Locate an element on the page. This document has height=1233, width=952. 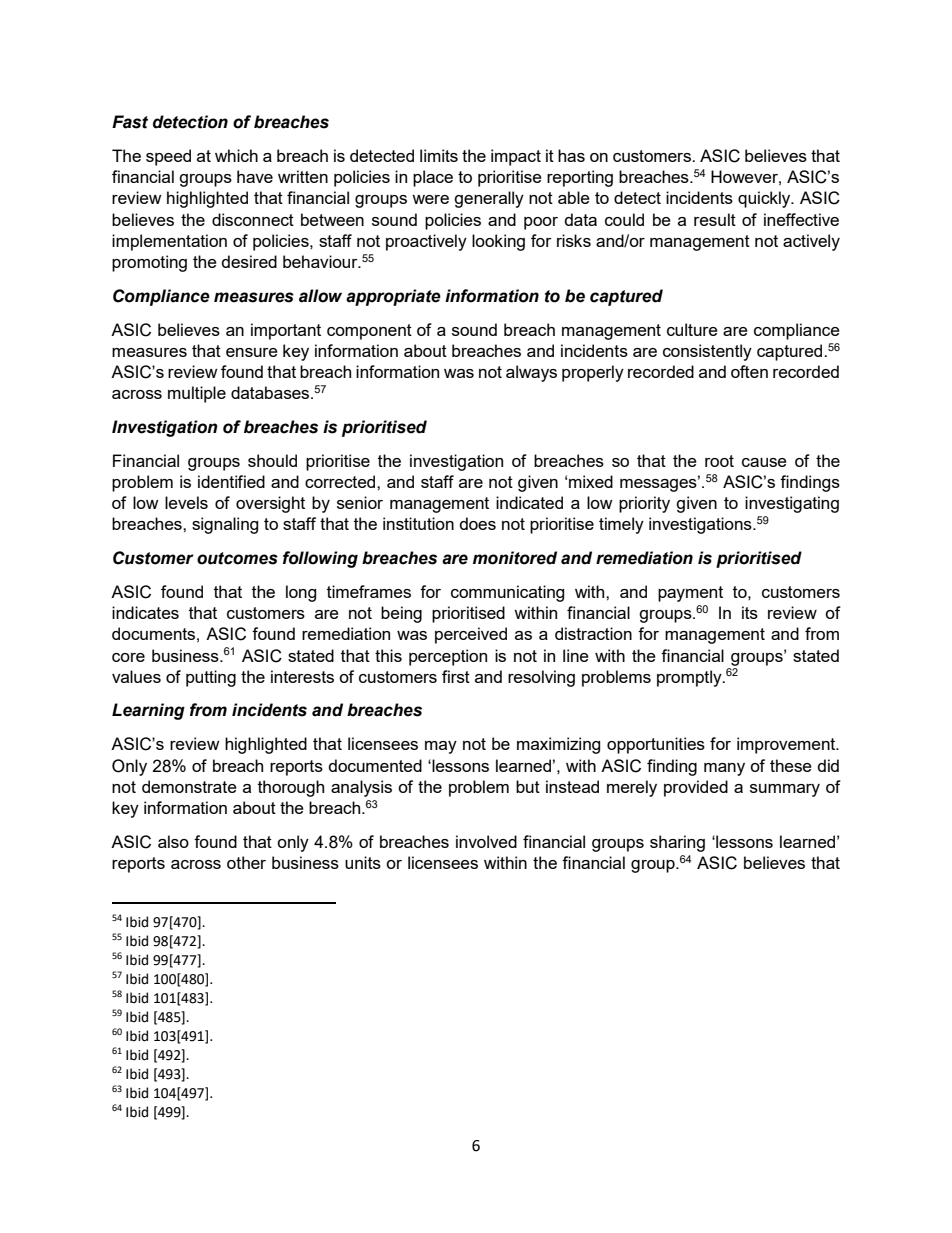
involved is located at coordinates (486, 841).
